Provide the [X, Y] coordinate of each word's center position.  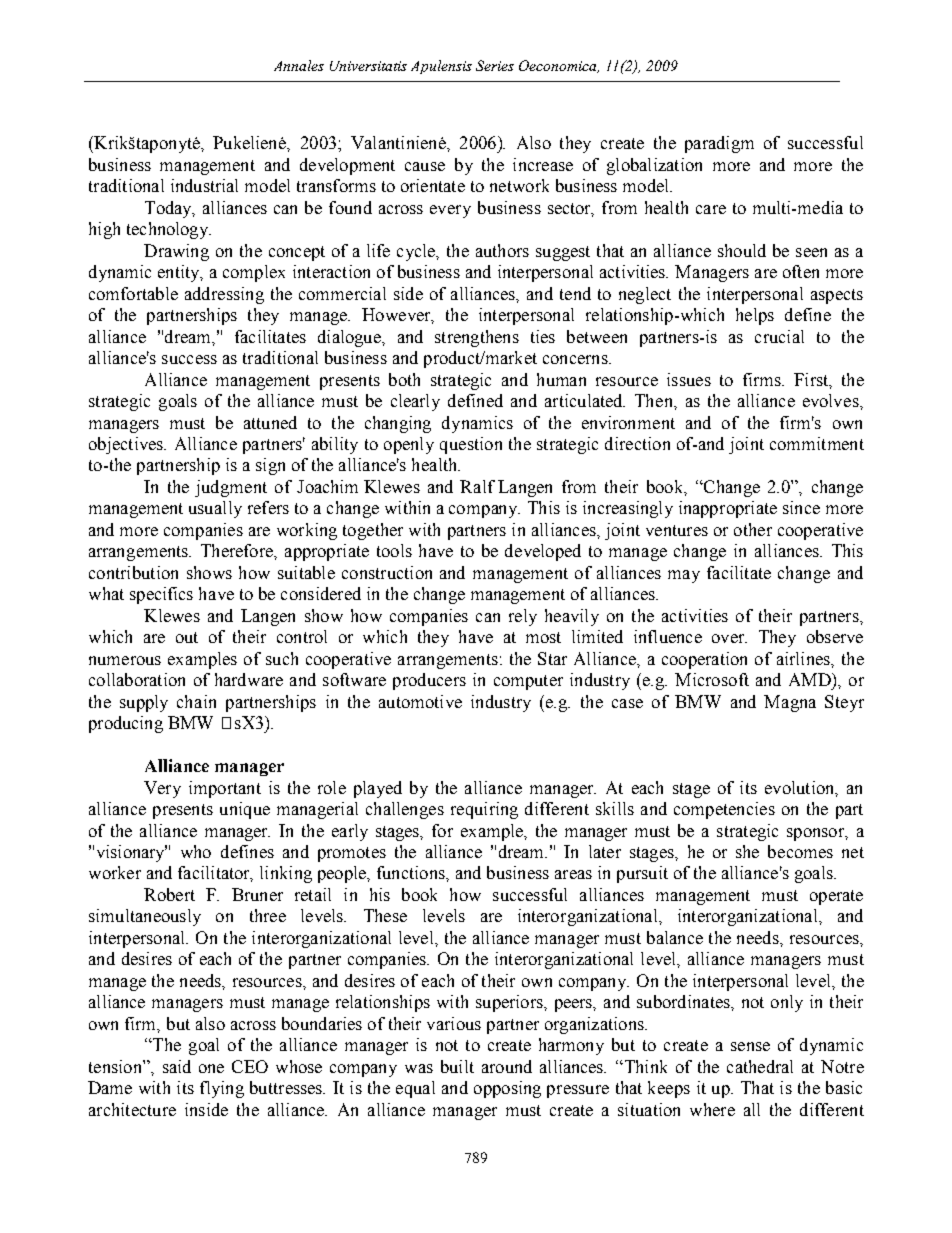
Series [495, 65]
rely [523, 617]
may [684, 576]
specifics [161, 595]
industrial [204, 185]
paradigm [719, 144]
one [211, 1068]
